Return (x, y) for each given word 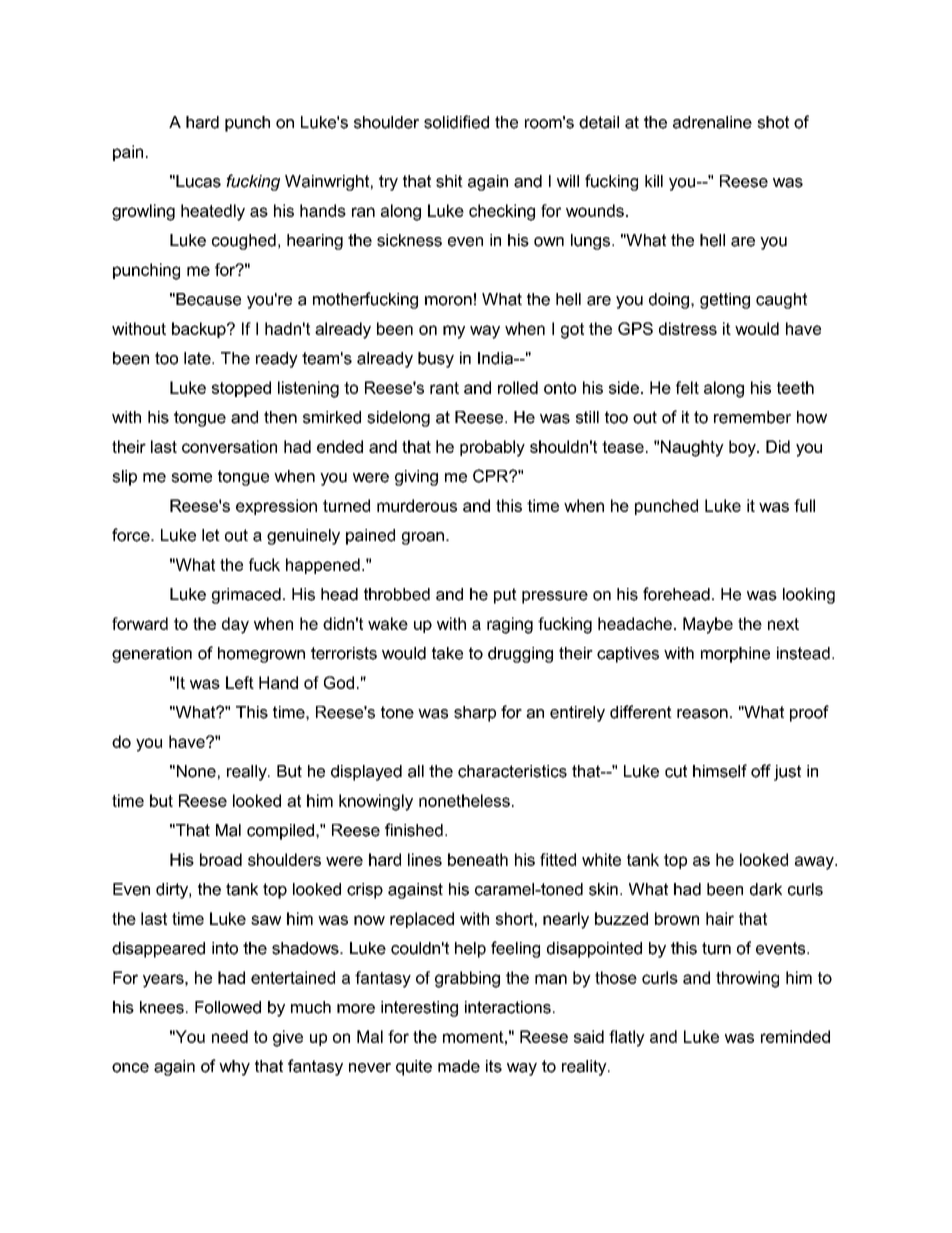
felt (687, 387)
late (198, 358)
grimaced (246, 596)
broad (221, 859)
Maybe (708, 625)
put (505, 596)
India (496, 358)
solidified (456, 122)
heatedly (213, 212)
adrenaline (712, 122)
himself (720, 771)
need (230, 1036)
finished (414, 830)
